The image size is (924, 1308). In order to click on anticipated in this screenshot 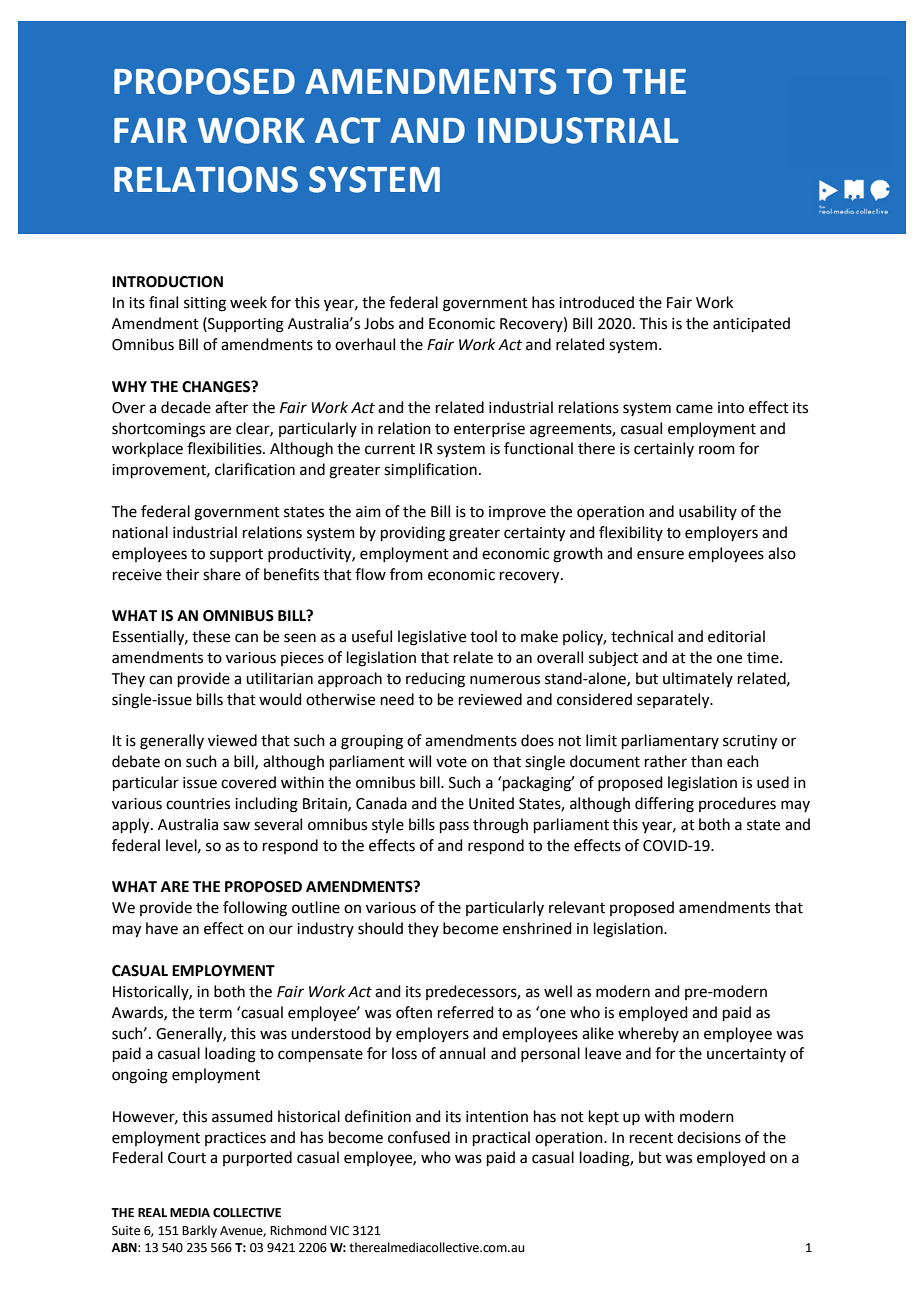, I will do `click(751, 324)`.
